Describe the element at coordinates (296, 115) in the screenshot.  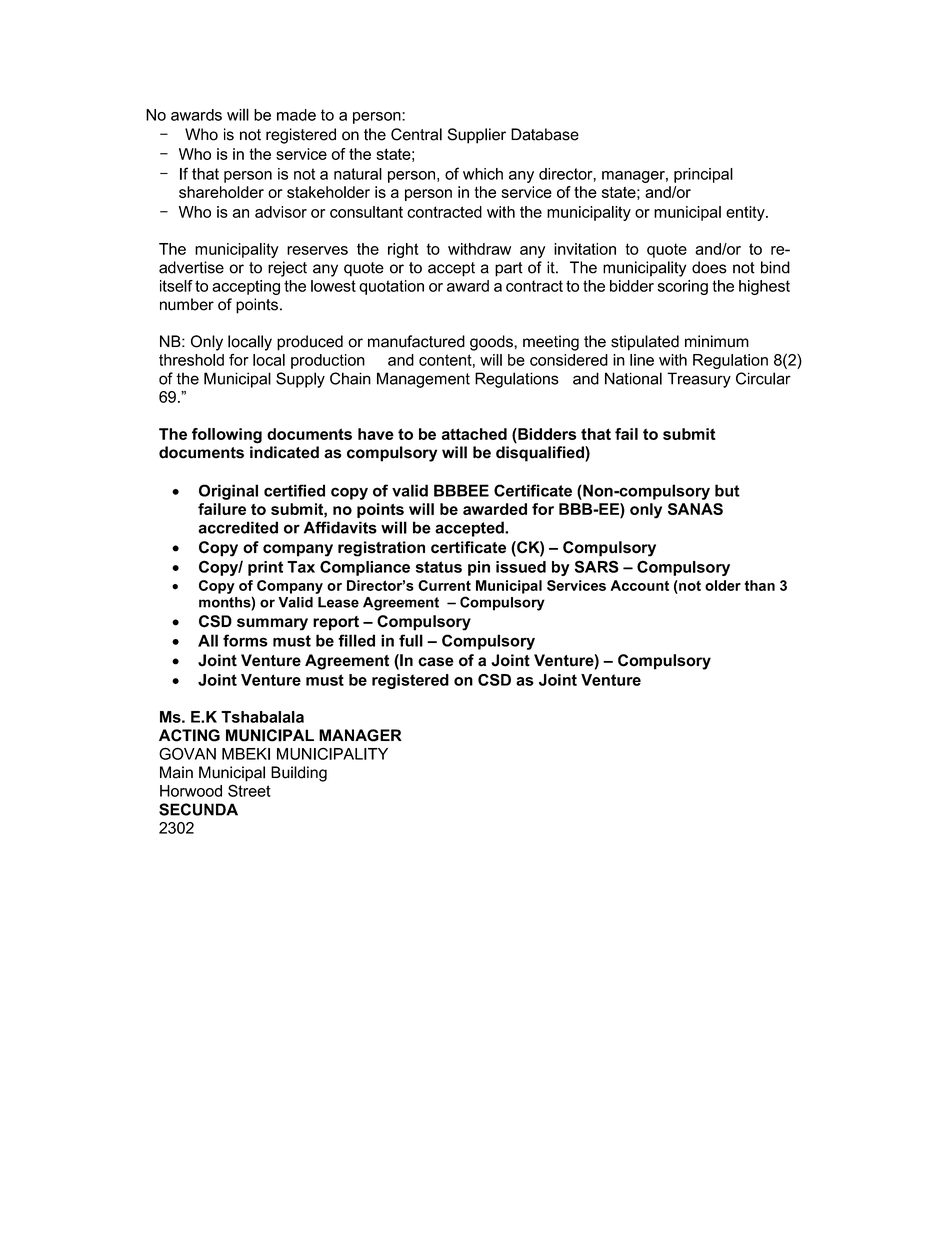
I see `made` at that location.
